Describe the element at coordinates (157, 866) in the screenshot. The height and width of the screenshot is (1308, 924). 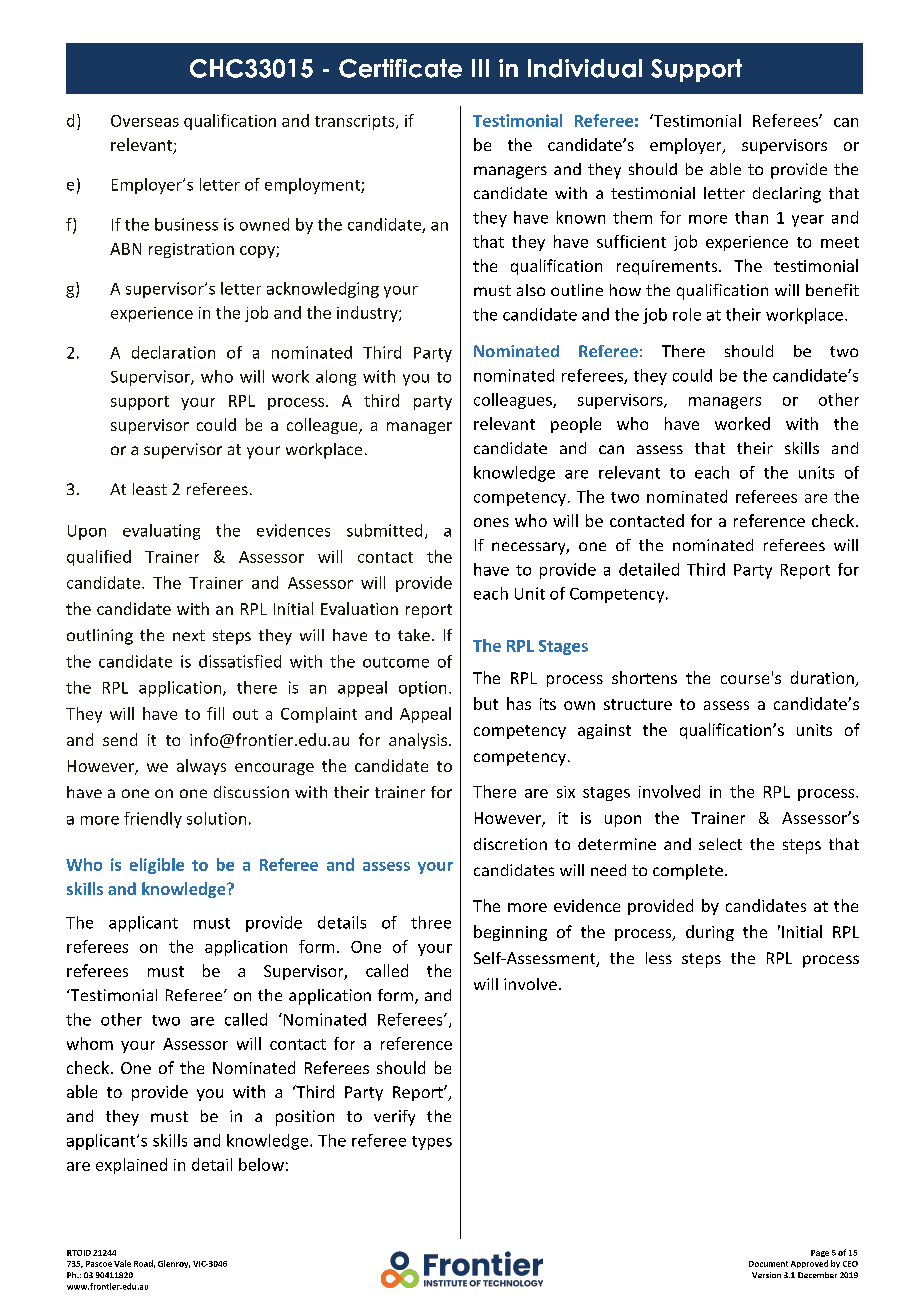
I see `eligible` at that location.
